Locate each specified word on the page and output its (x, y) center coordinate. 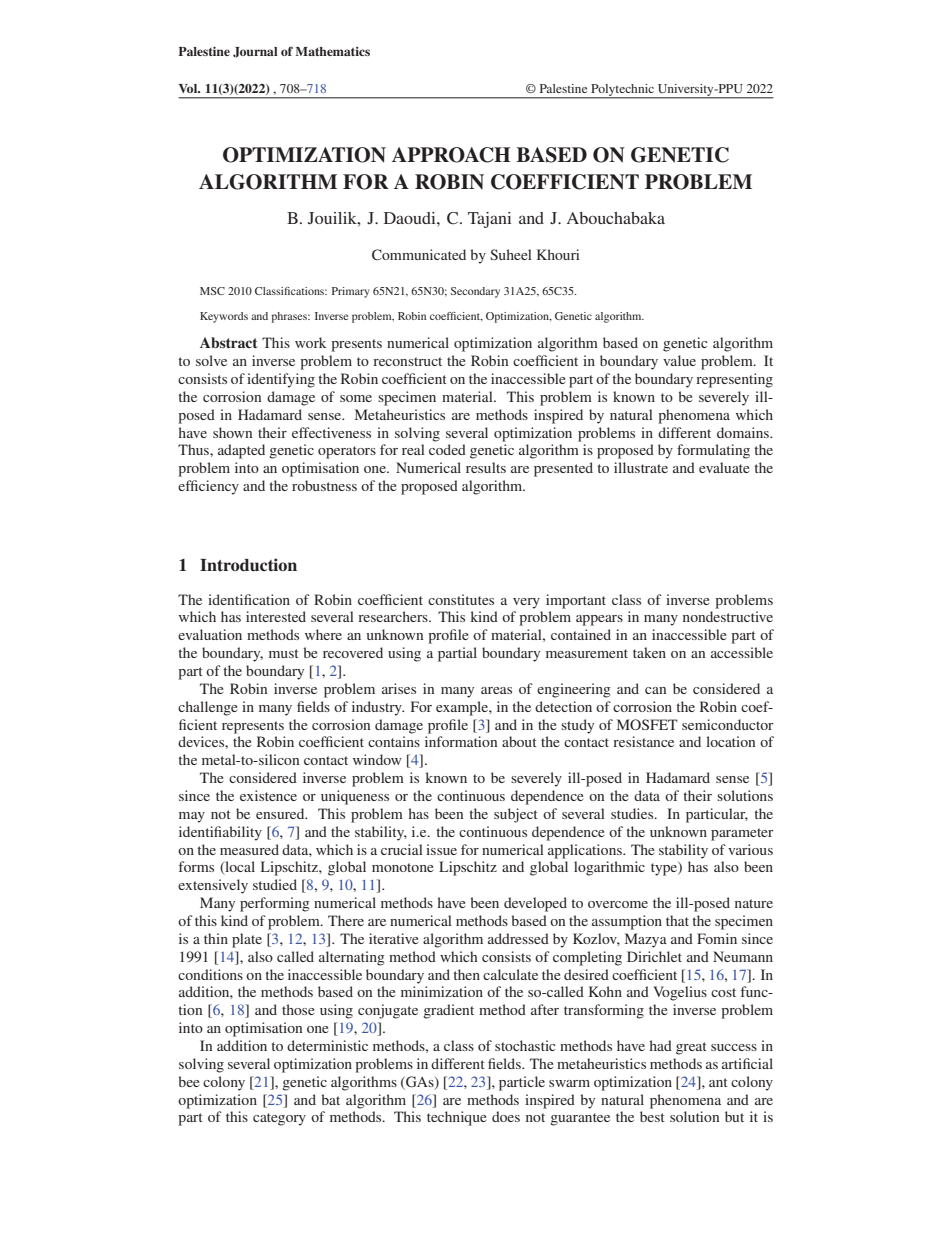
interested (276, 616)
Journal (255, 52)
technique (456, 1118)
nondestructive (728, 616)
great (691, 1048)
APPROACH (451, 155)
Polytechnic (623, 91)
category (279, 1119)
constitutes (461, 599)
